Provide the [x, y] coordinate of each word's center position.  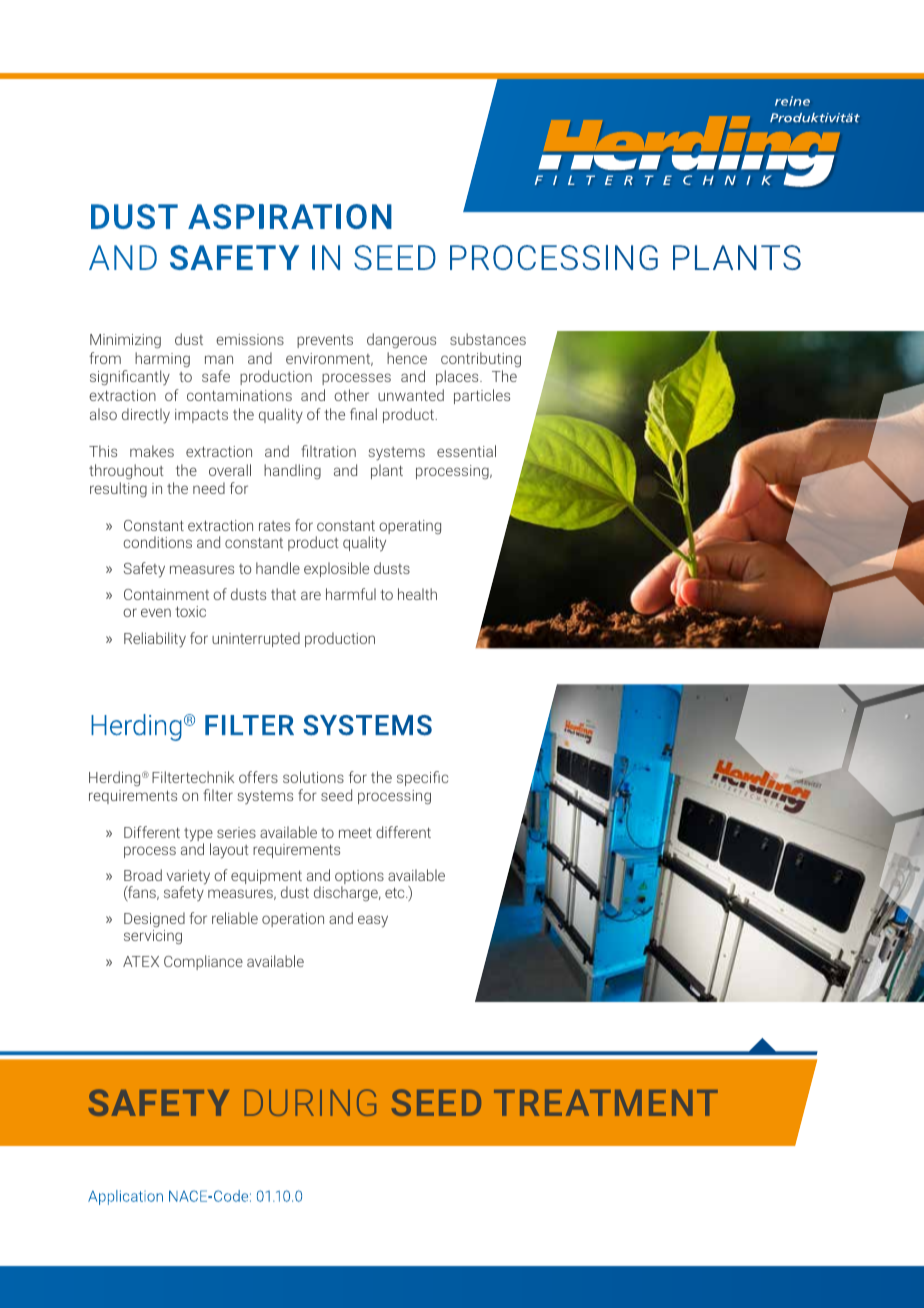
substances [488, 339]
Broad [143, 875]
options [359, 878]
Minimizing [125, 341]
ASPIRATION [290, 216]
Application [125, 1197]
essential [466, 451]
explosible [336, 569]
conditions [157, 542]
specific [422, 778]
